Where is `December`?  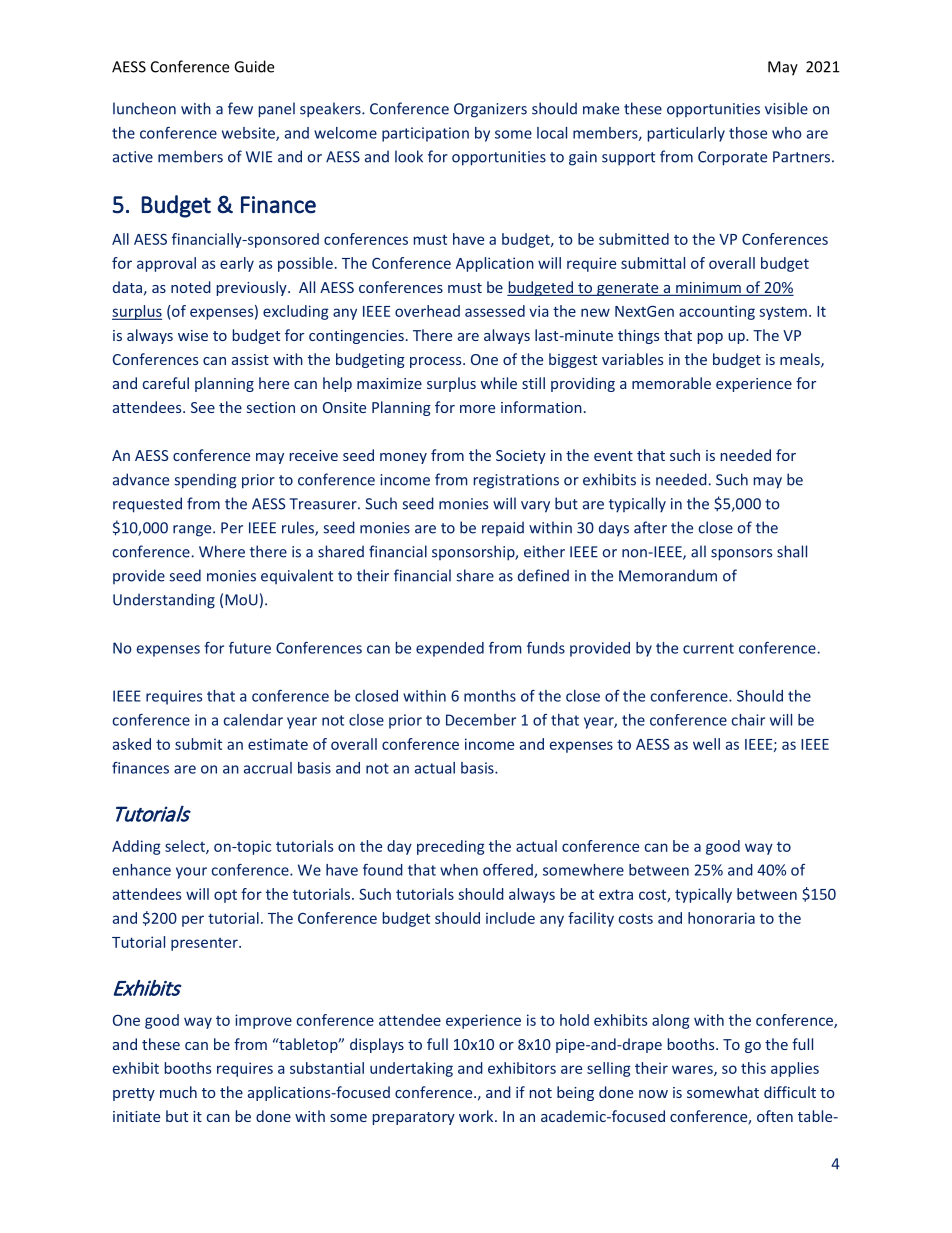
December is located at coordinates (481, 720).
